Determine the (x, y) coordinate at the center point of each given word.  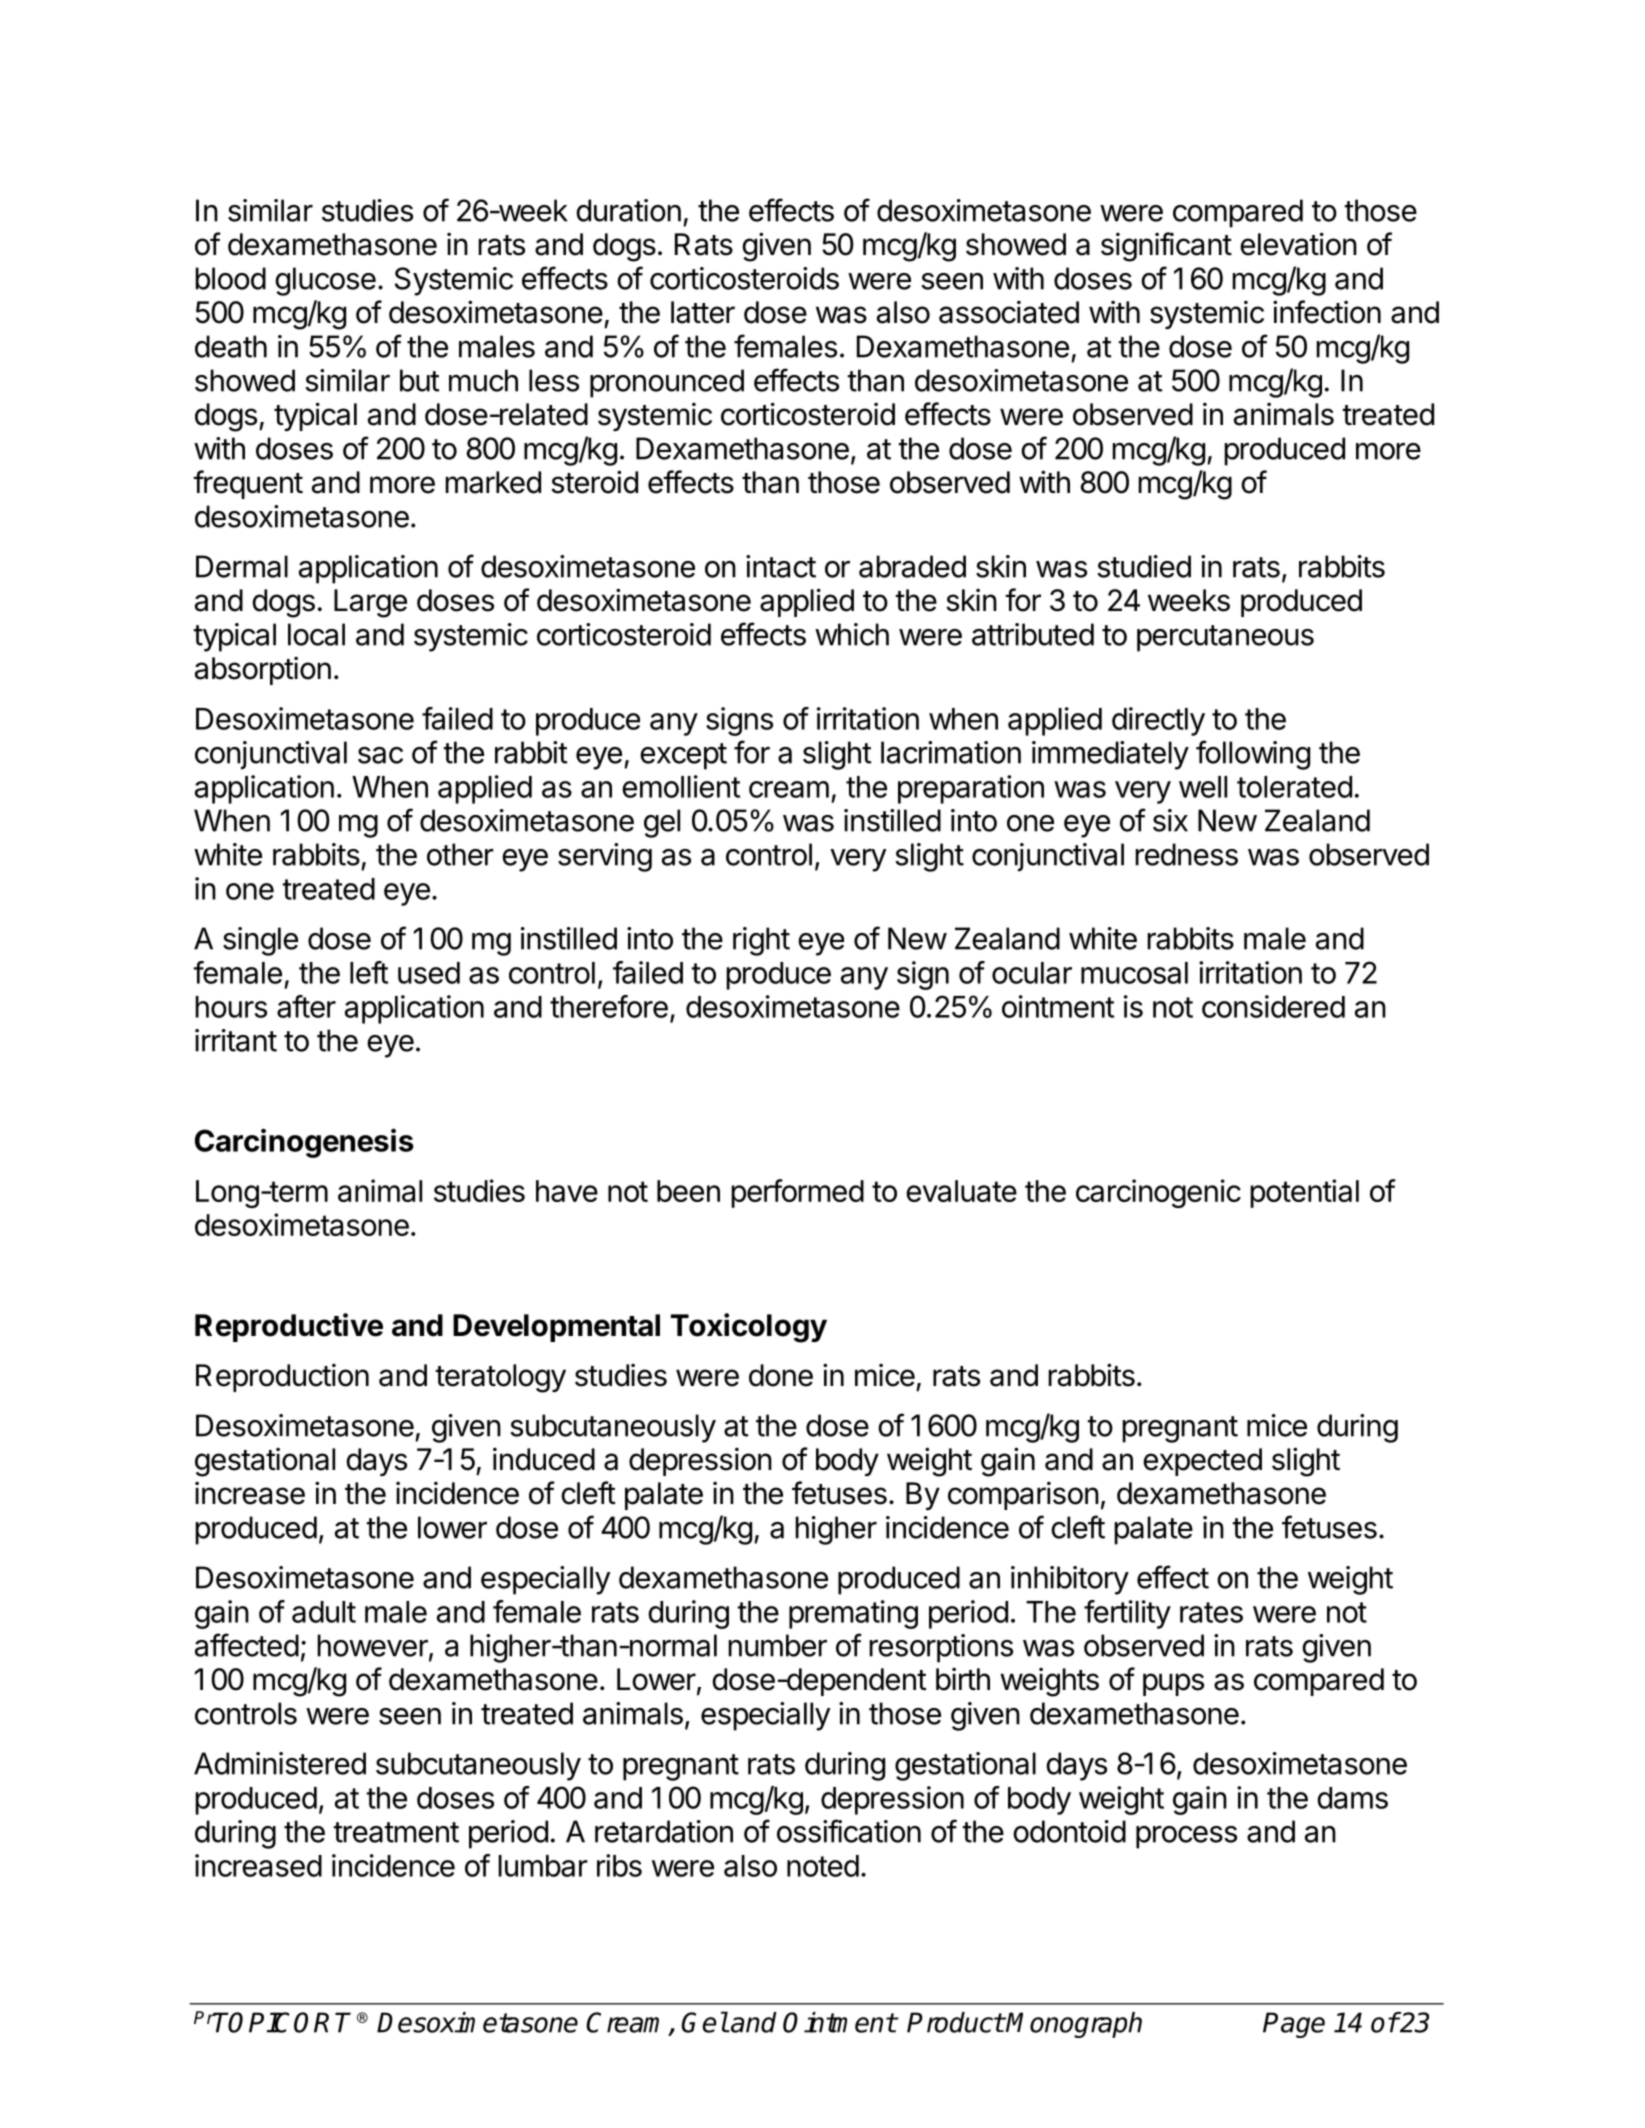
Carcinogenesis (304, 1143)
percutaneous (1225, 638)
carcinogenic (1158, 1193)
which (852, 634)
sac (380, 755)
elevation (1298, 244)
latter (703, 312)
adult (324, 1612)
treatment (396, 1832)
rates (1211, 1612)
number (777, 1645)
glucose (325, 281)
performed (797, 1193)
